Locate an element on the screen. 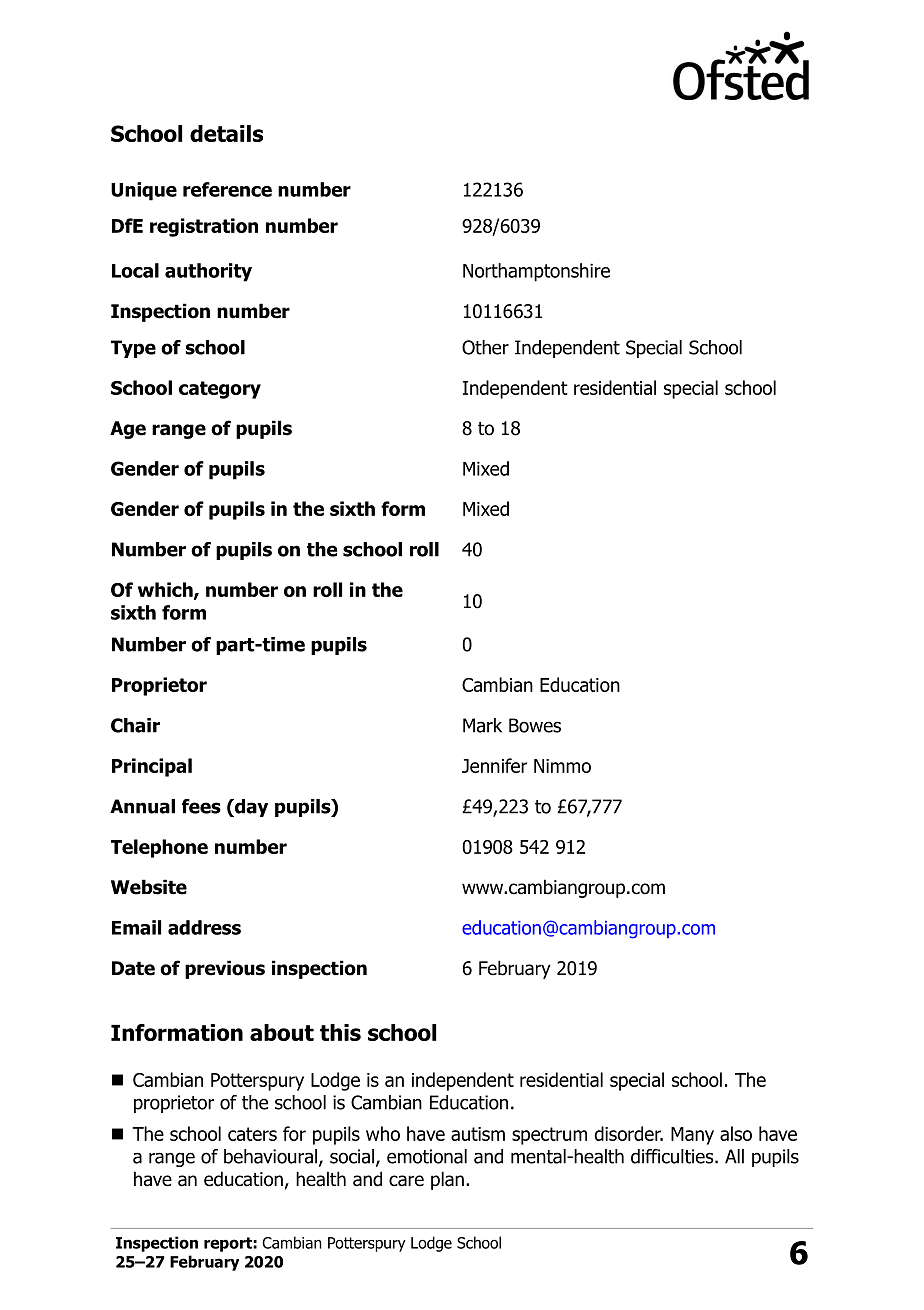  fees is located at coordinates (201, 806).
